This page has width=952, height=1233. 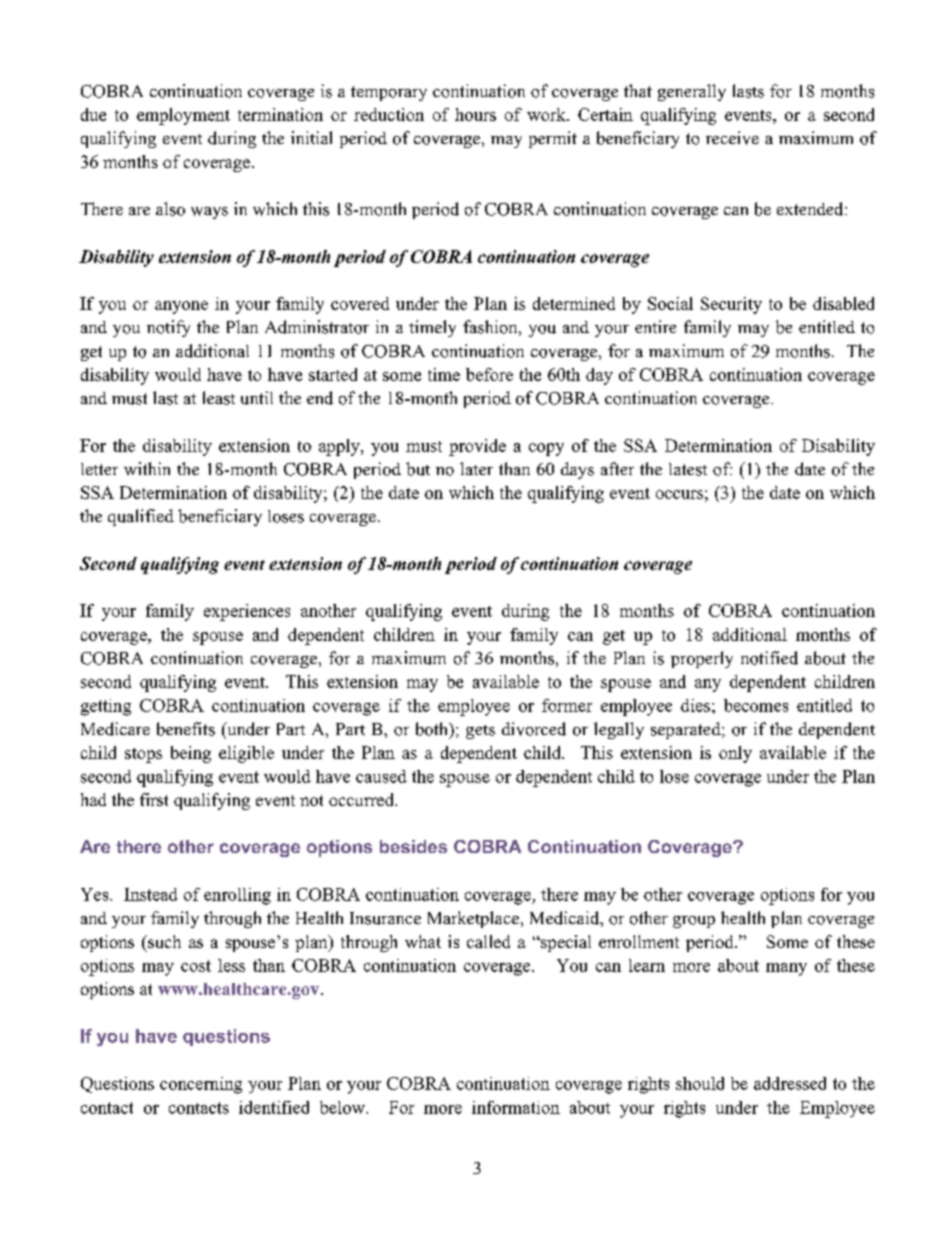 What do you see at coordinates (183, 116) in the page?
I see `employment` at bounding box center [183, 116].
